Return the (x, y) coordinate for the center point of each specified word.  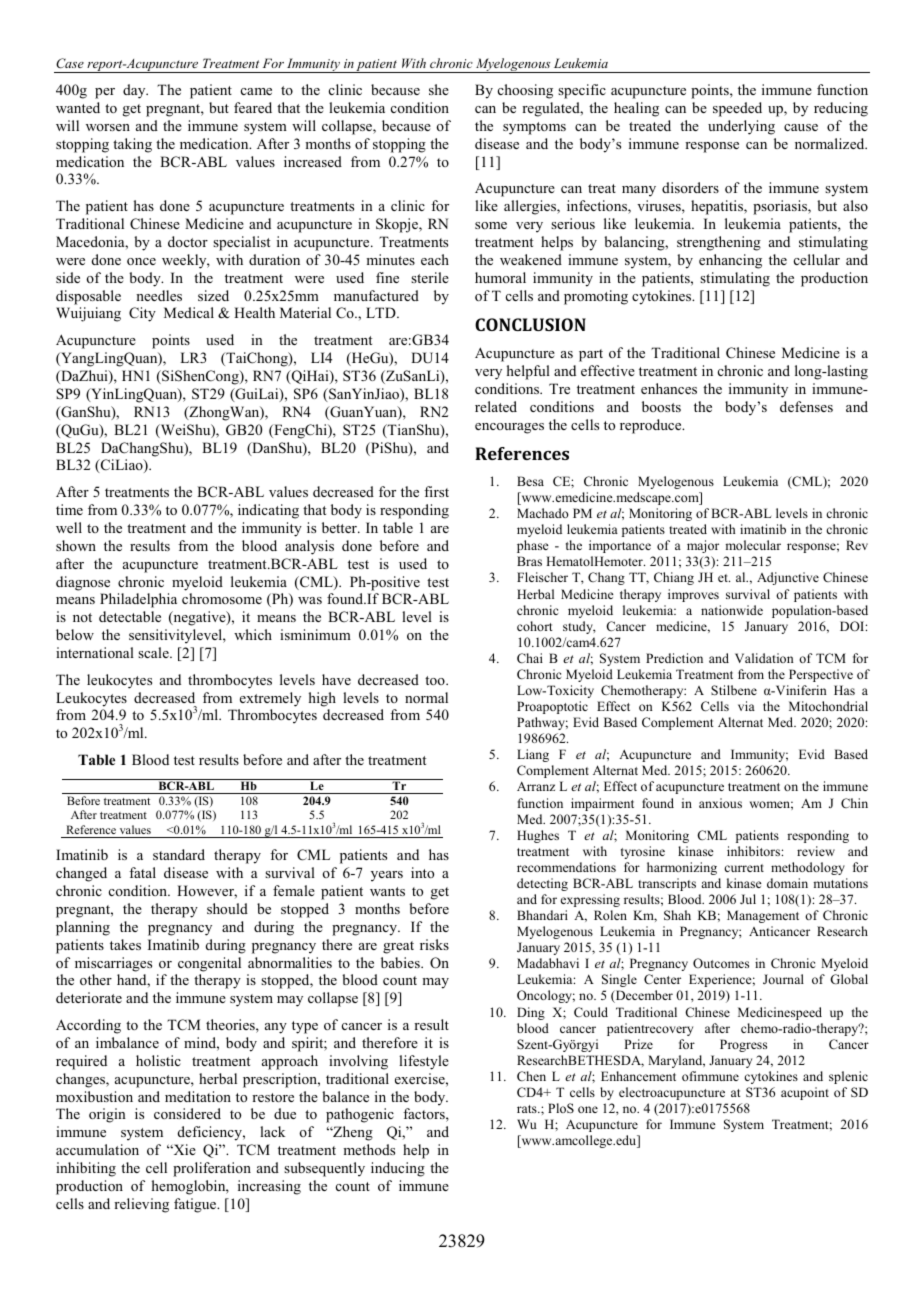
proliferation (212, 1169)
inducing (398, 1169)
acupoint (805, 1093)
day (135, 91)
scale (154, 652)
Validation (764, 658)
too (436, 680)
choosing (525, 91)
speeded (737, 109)
